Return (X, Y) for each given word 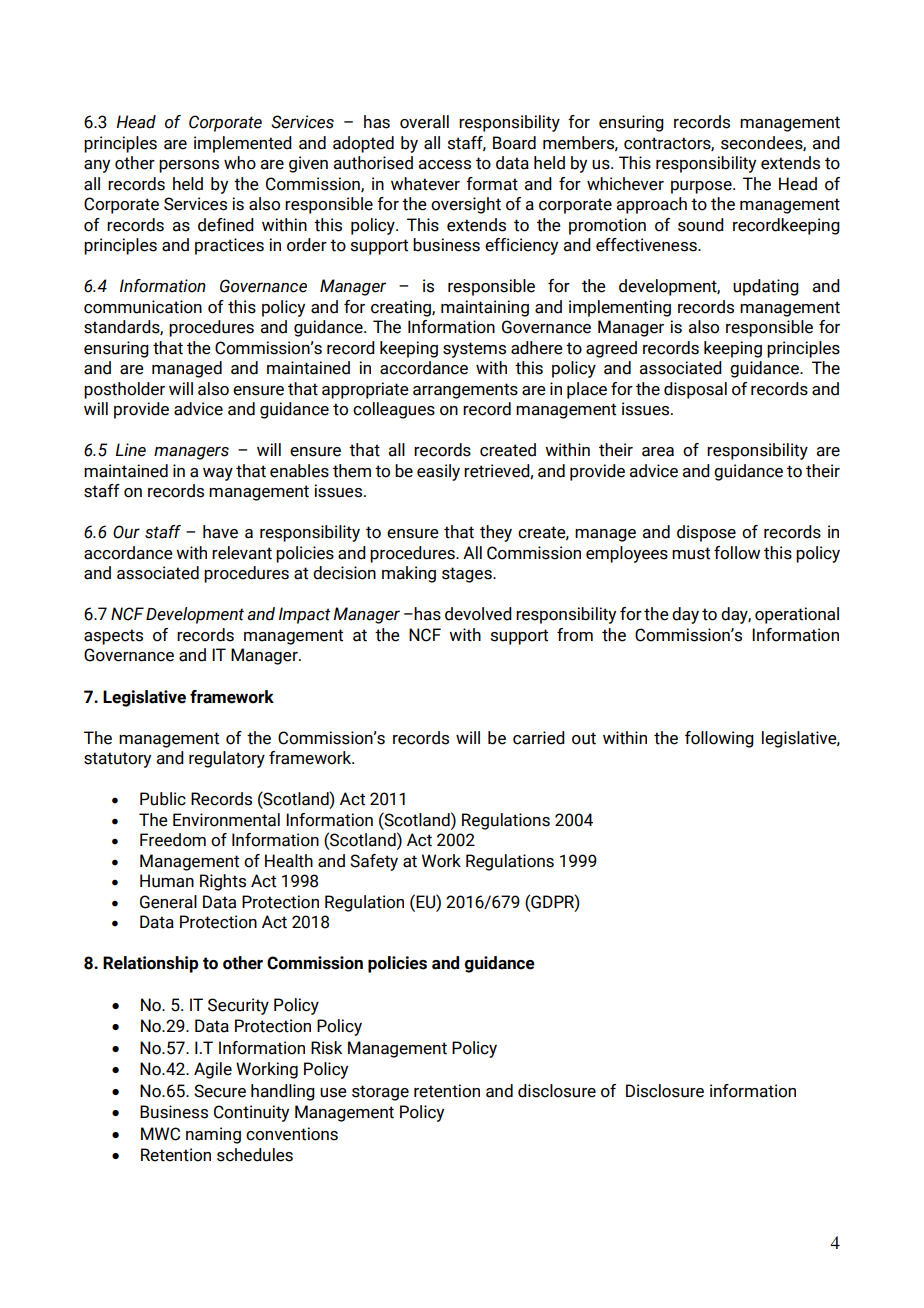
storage (380, 1093)
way (218, 474)
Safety (374, 862)
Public (163, 799)
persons (189, 166)
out (584, 738)
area (658, 452)
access (445, 165)
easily (438, 472)
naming (213, 1135)
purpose (702, 187)
